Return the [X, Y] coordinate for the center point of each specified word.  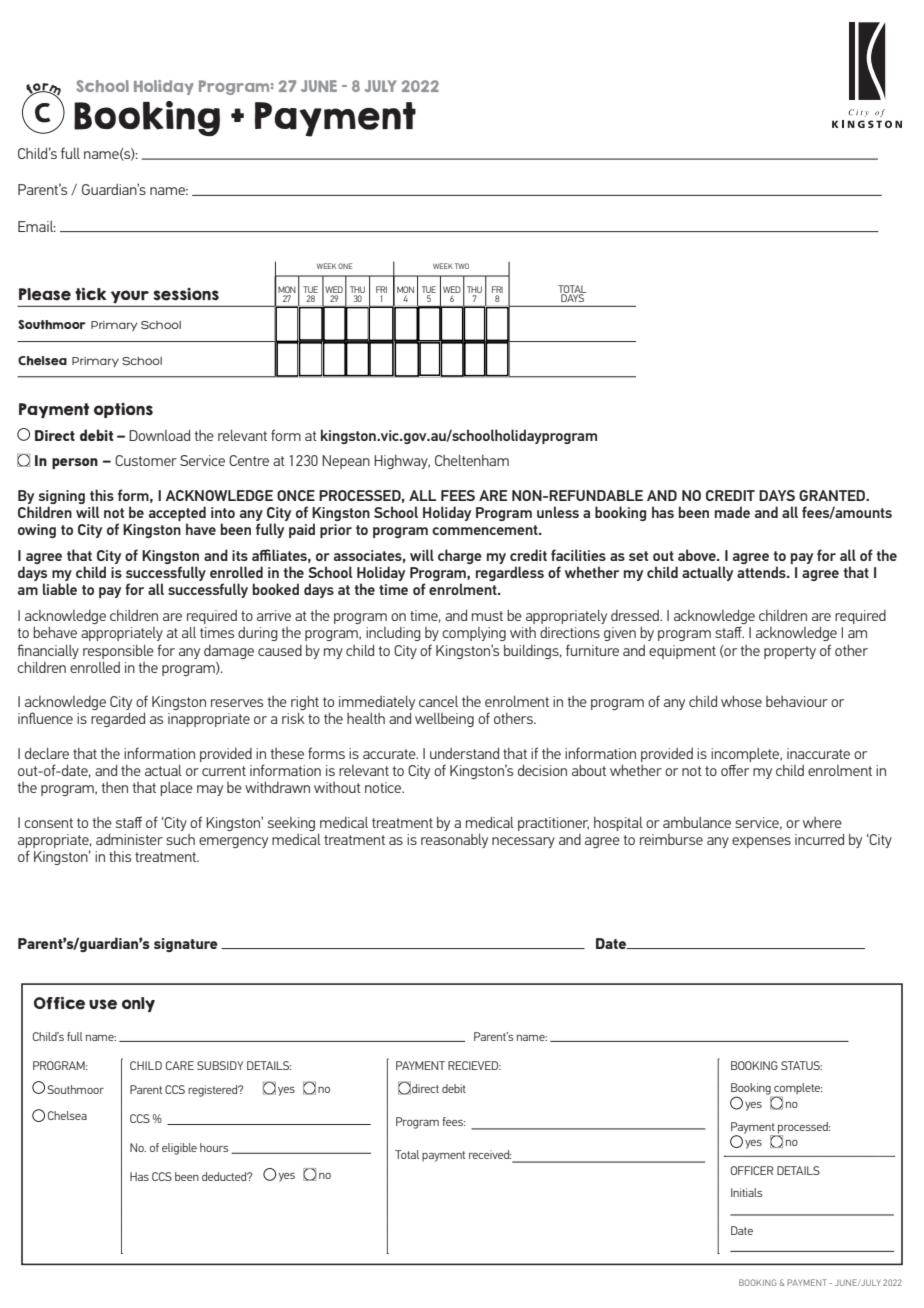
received [490, 1154]
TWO [462, 266]
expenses [761, 842]
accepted [177, 515]
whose [741, 701]
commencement [486, 530]
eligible [179, 1149]
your [130, 296]
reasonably [454, 841]
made [732, 512]
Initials [747, 1192]
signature [186, 945]
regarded [118, 719]
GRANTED [833, 495]
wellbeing [444, 720]
